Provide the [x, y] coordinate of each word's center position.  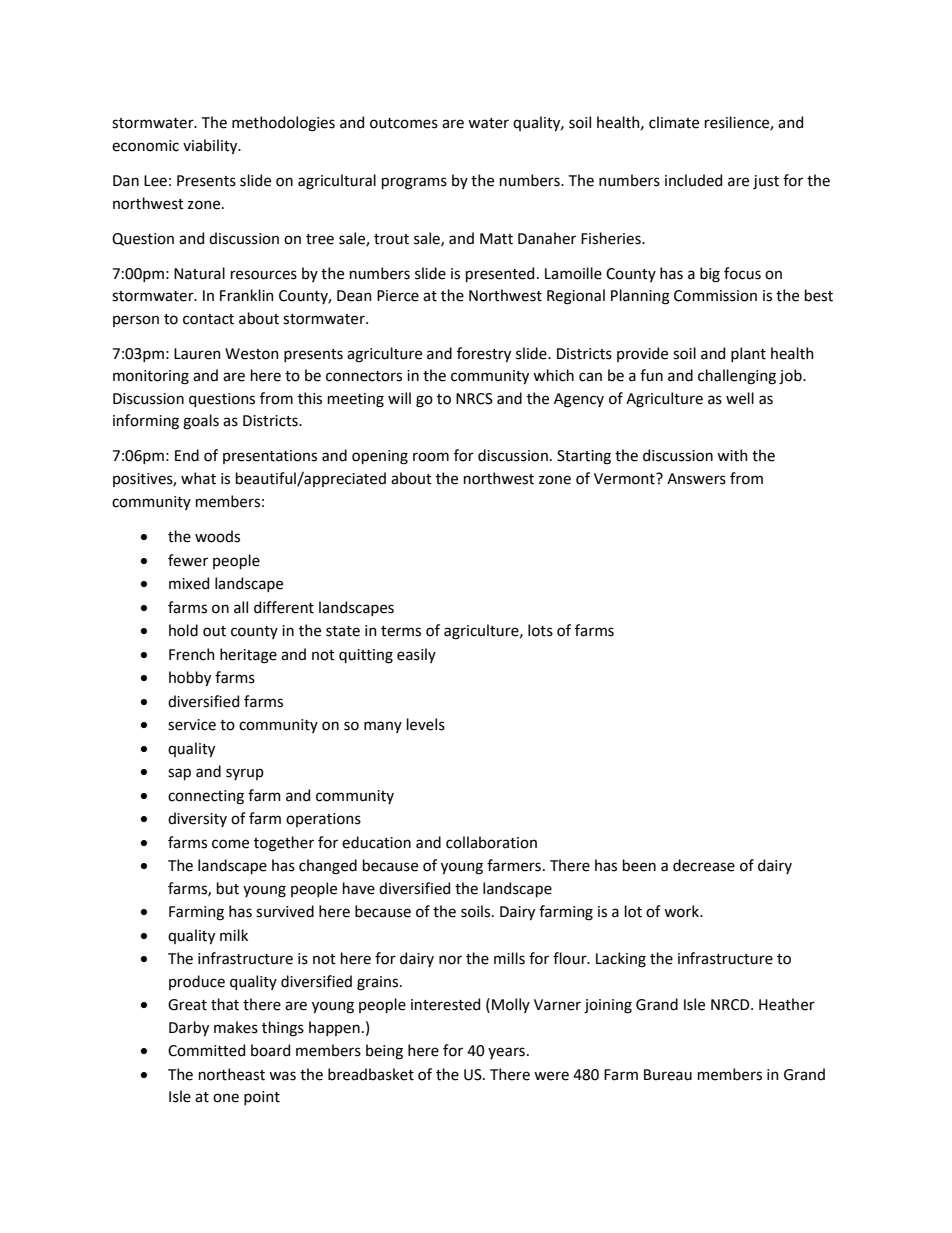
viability [211, 146]
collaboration [491, 842]
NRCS [474, 399]
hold [183, 630]
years [506, 1053]
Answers [696, 479]
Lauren [197, 354]
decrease [704, 865]
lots [540, 630]
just [766, 182]
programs [414, 183]
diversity [197, 819]
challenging [737, 377]
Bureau [668, 1075]
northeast [232, 1074]
